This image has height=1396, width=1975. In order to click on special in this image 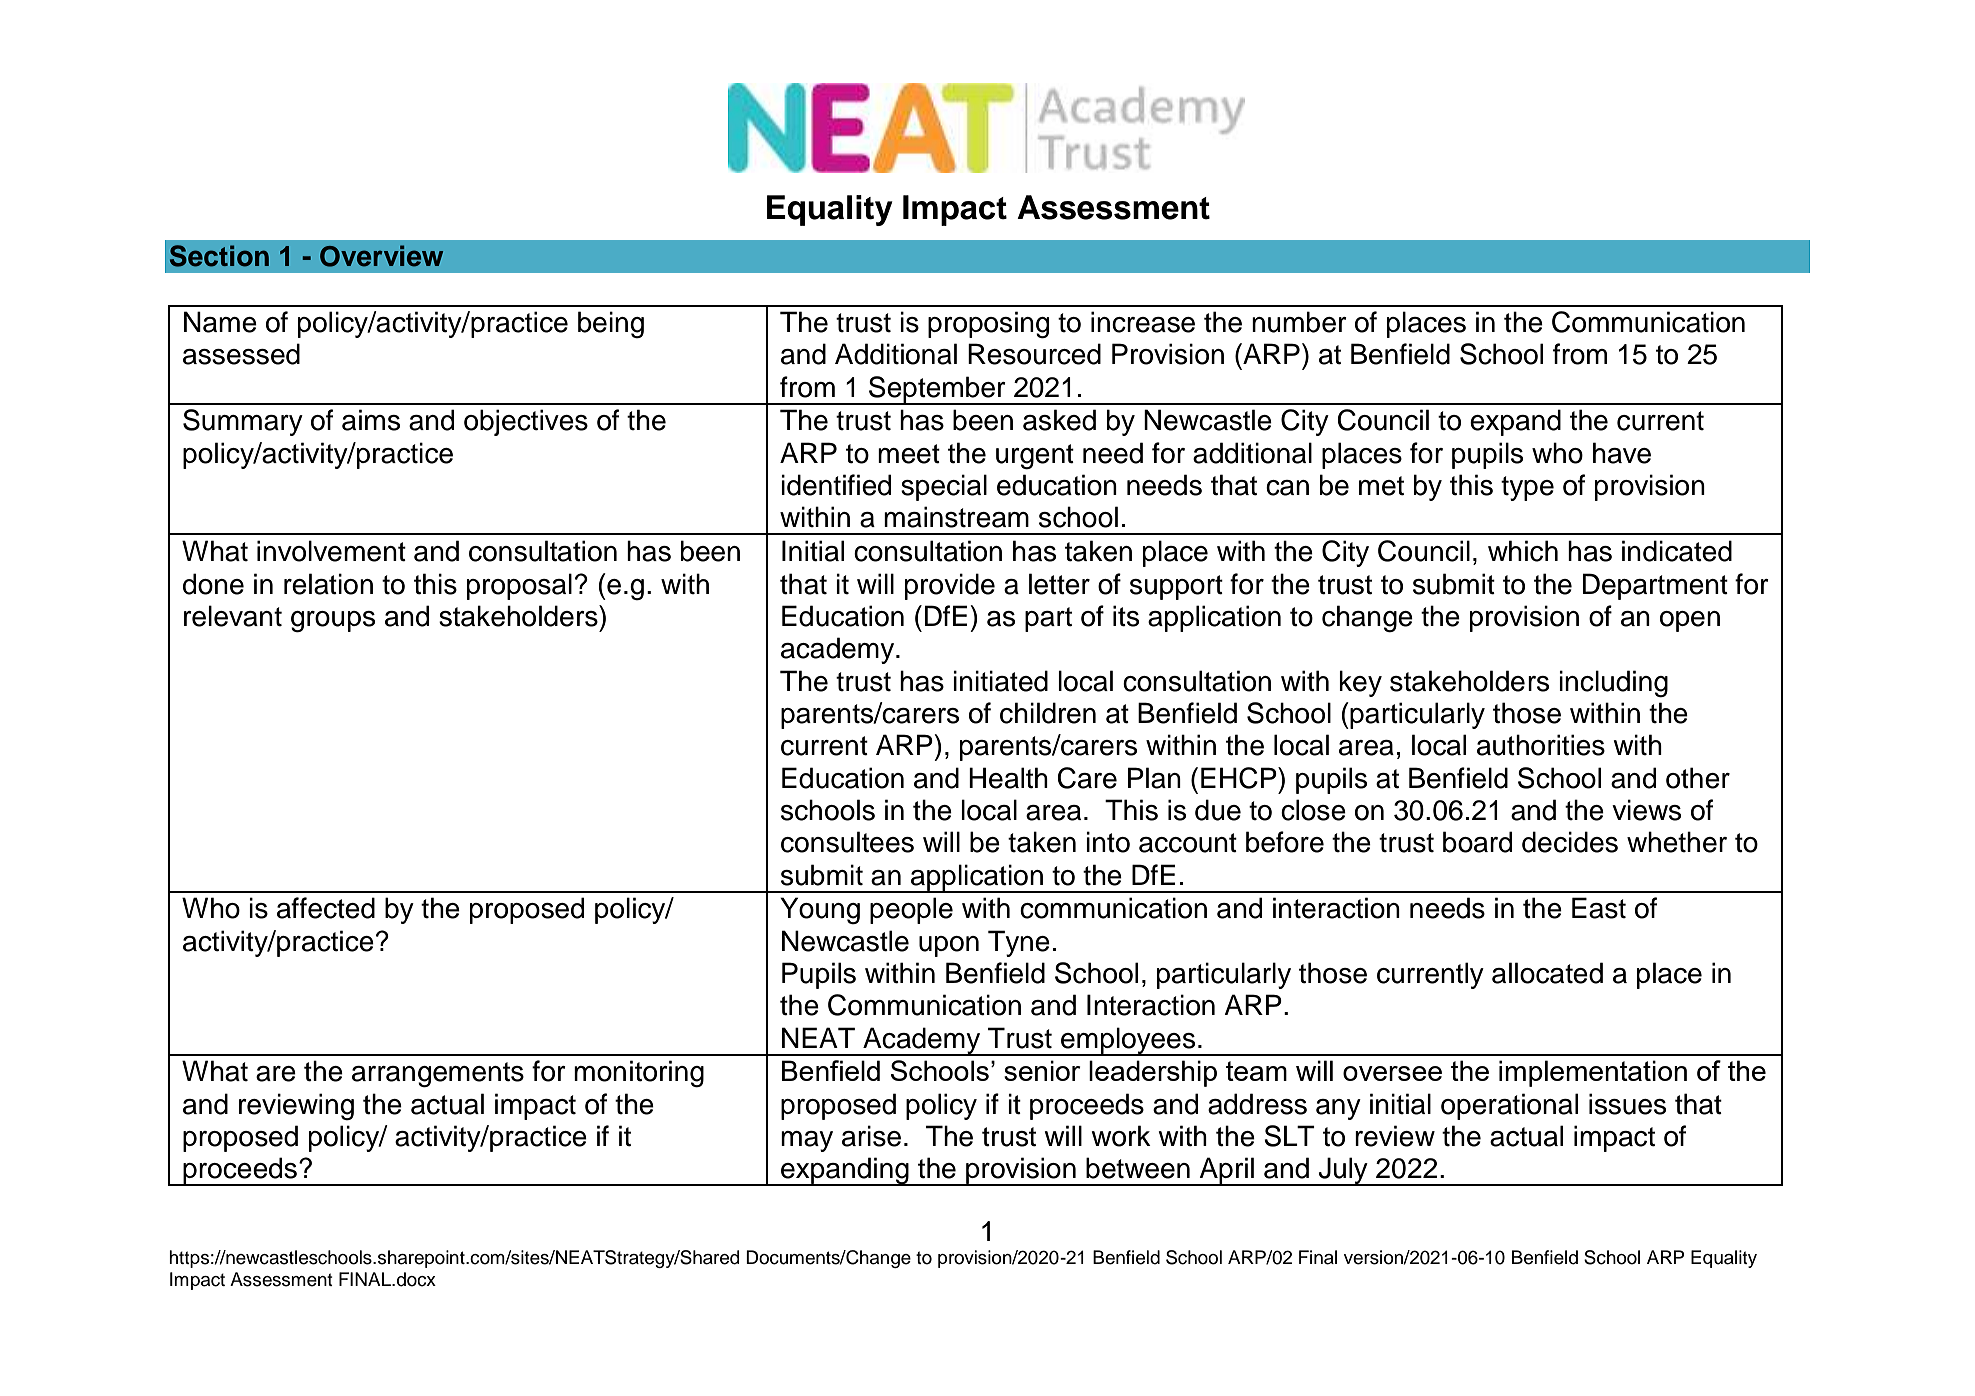, I will do `click(944, 487)`.
